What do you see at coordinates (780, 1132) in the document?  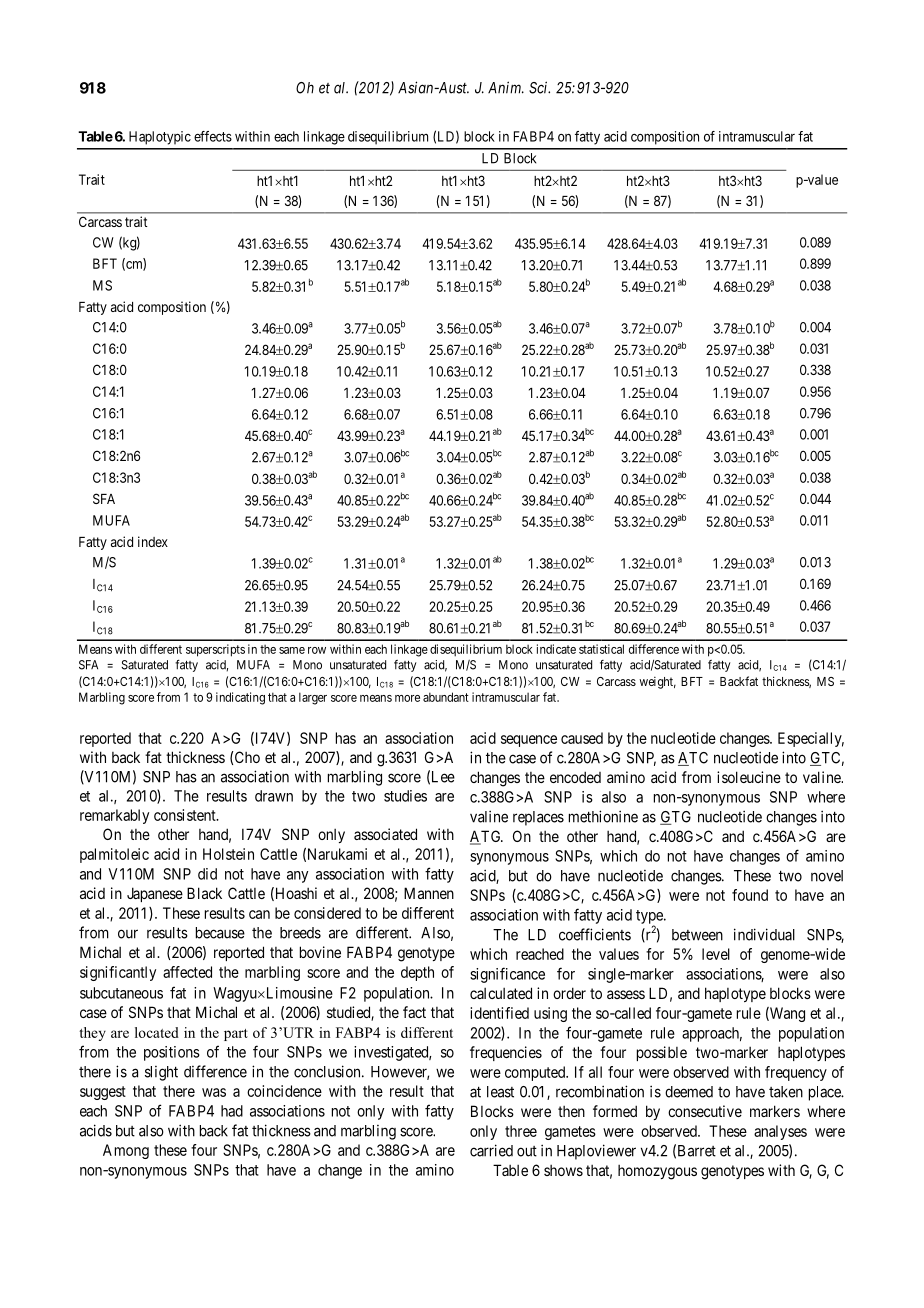 I see `analyses` at bounding box center [780, 1132].
